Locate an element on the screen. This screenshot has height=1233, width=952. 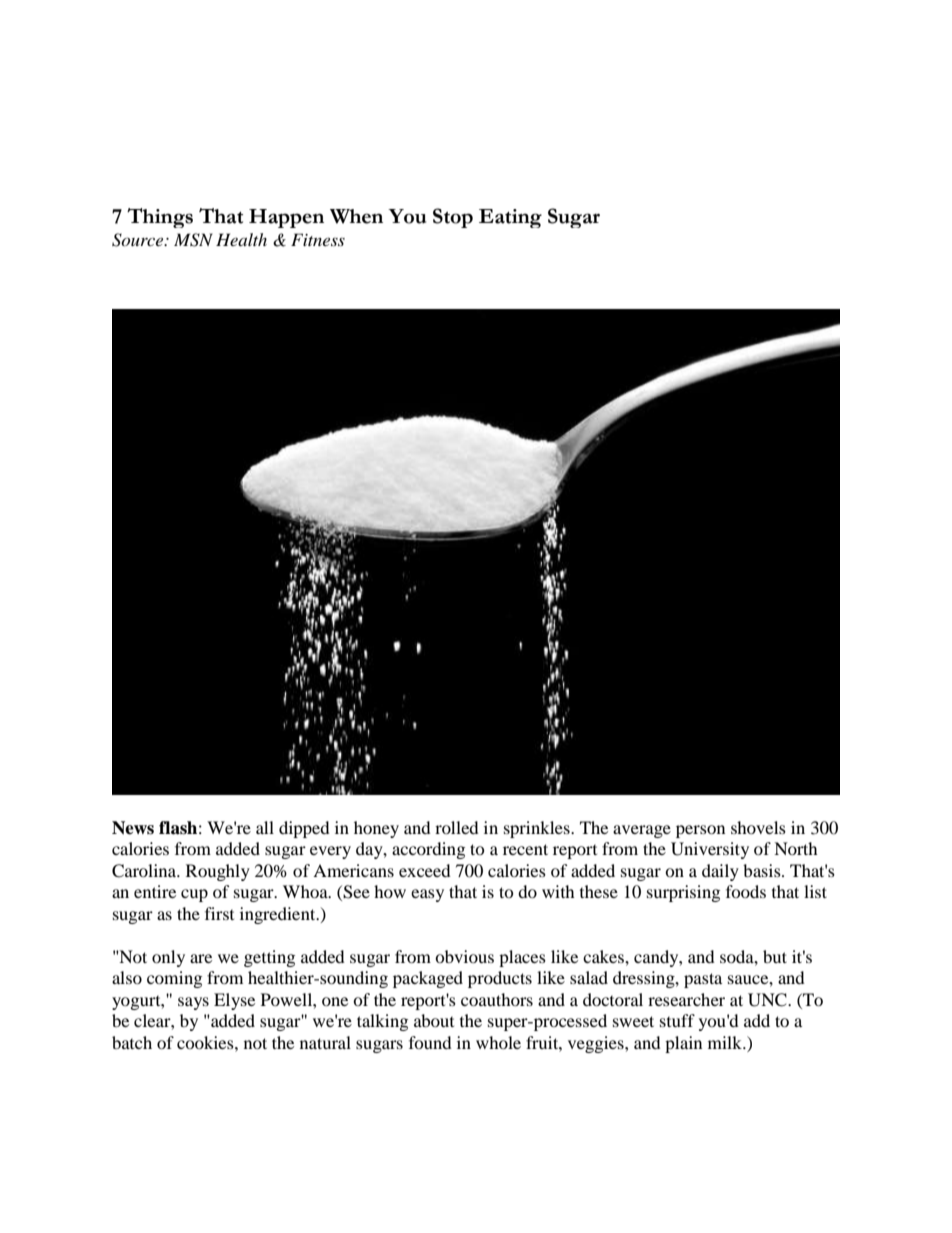
person is located at coordinates (700, 831).
